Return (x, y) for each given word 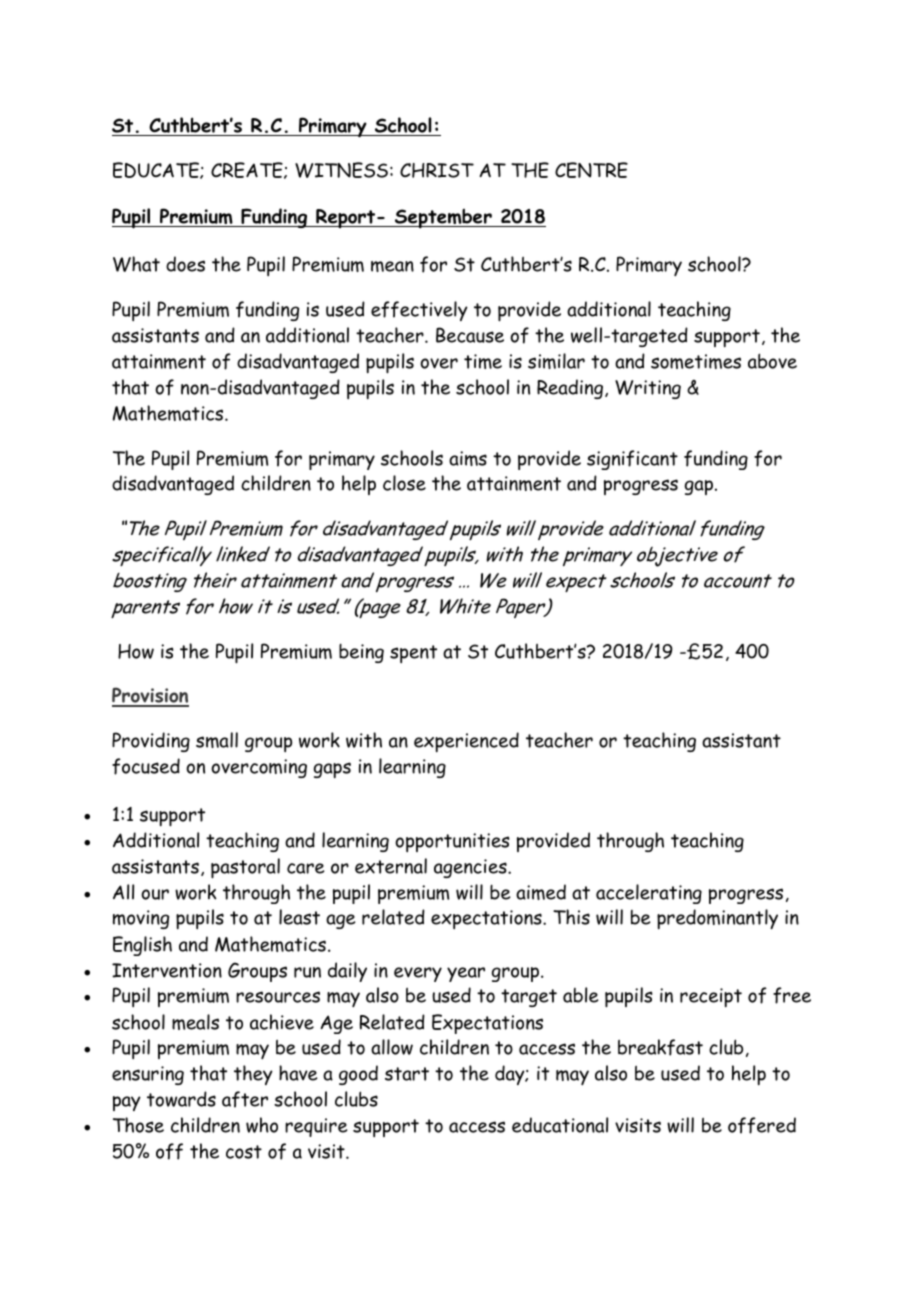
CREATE (248, 170)
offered (762, 1125)
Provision (150, 696)
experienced (466, 742)
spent (413, 654)
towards (181, 1099)
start (407, 1074)
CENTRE (591, 170)
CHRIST (437, 170)
